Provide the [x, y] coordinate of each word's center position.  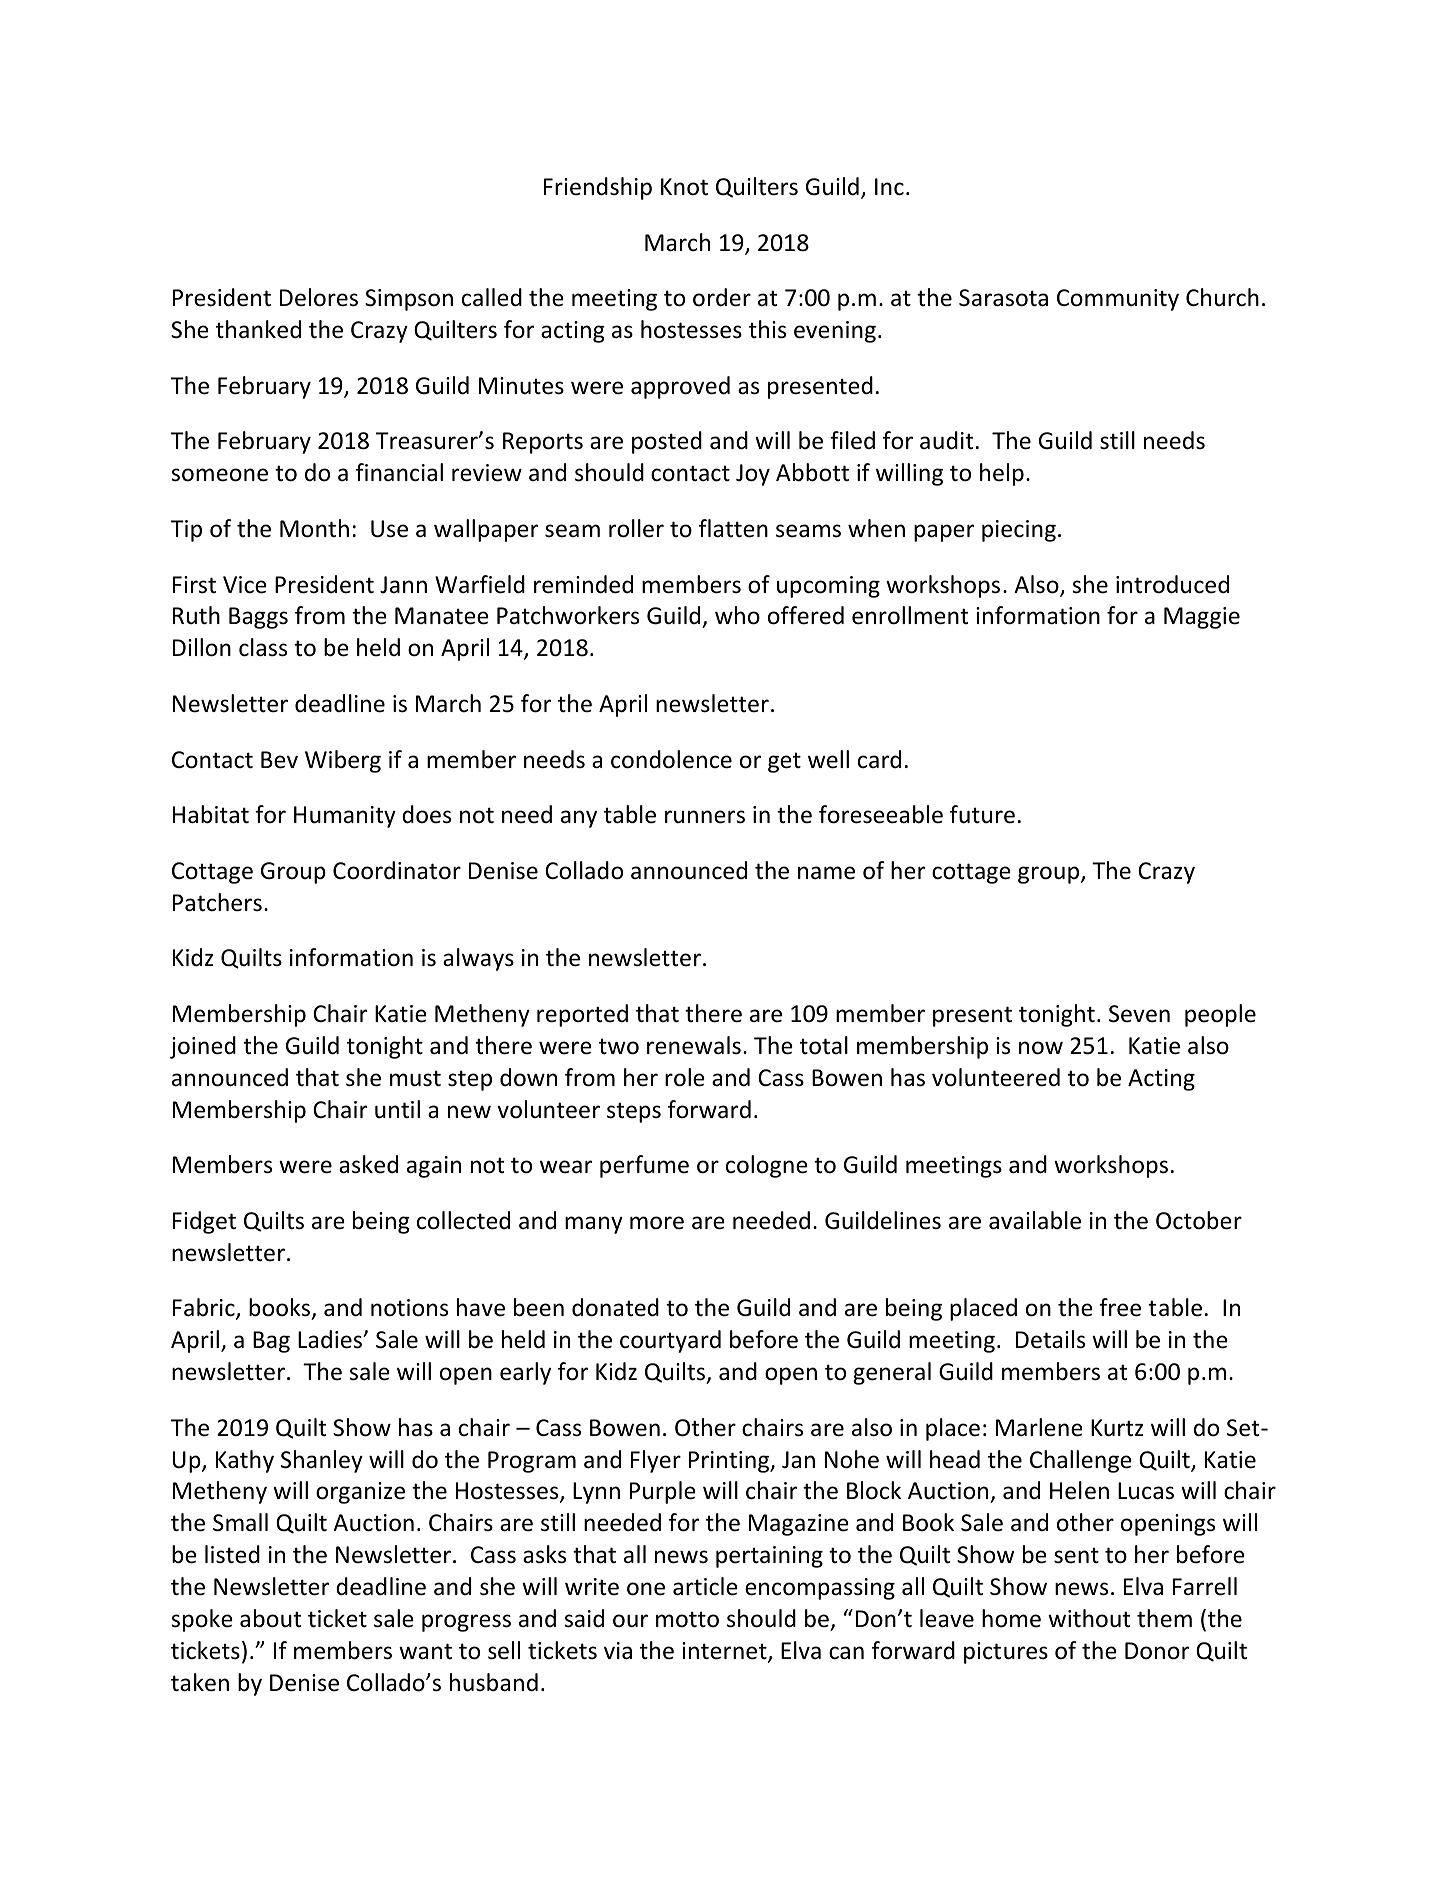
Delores [319, 297]
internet [725, 1652]
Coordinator [397, 870]
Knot [684, 187]
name [826, 873]
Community [1118, 300]
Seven [1139, 1014]
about [270, 1618]
